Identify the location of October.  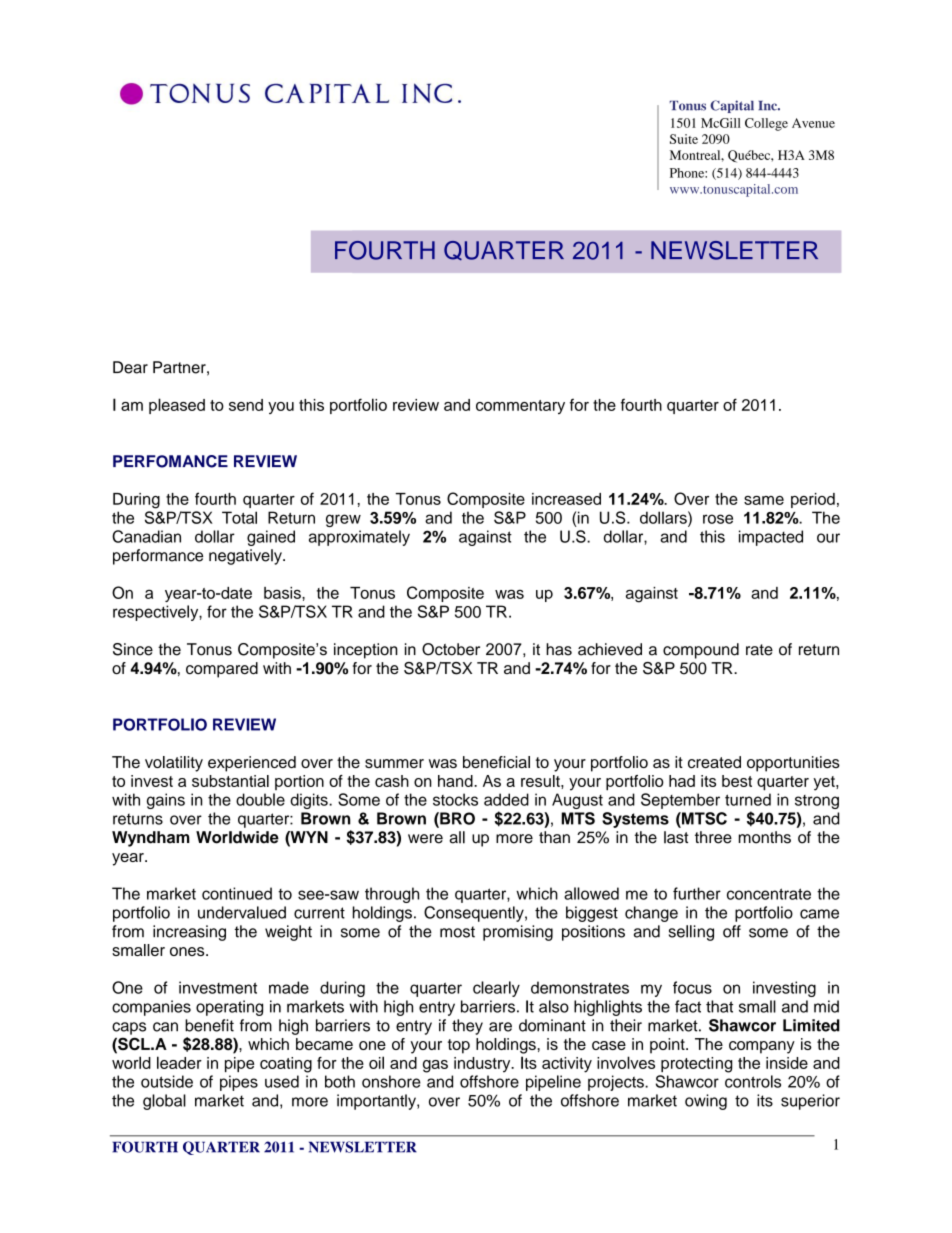
(451, 649).
